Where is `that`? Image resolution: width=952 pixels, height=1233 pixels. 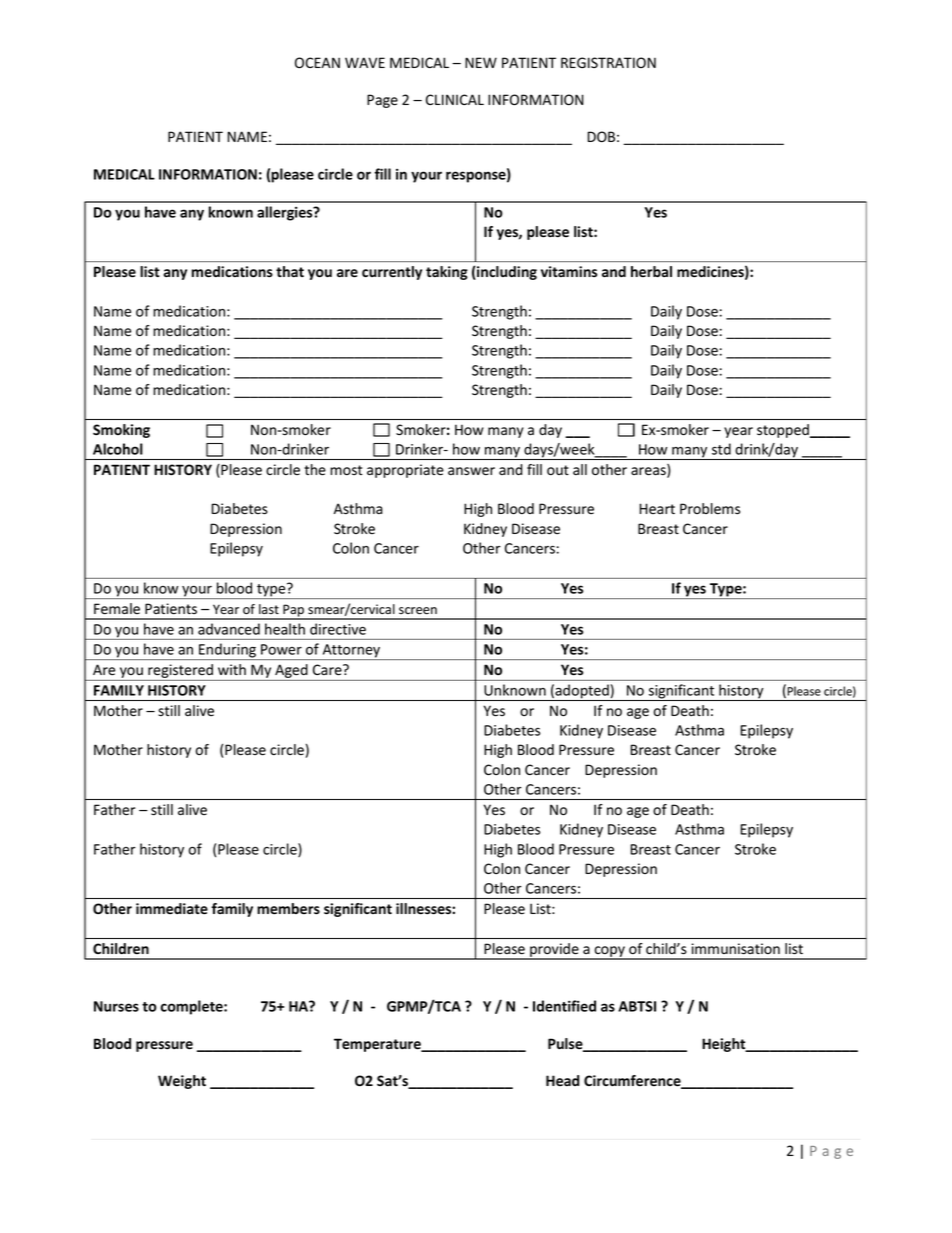
that is located at coordinates (290, 272).
